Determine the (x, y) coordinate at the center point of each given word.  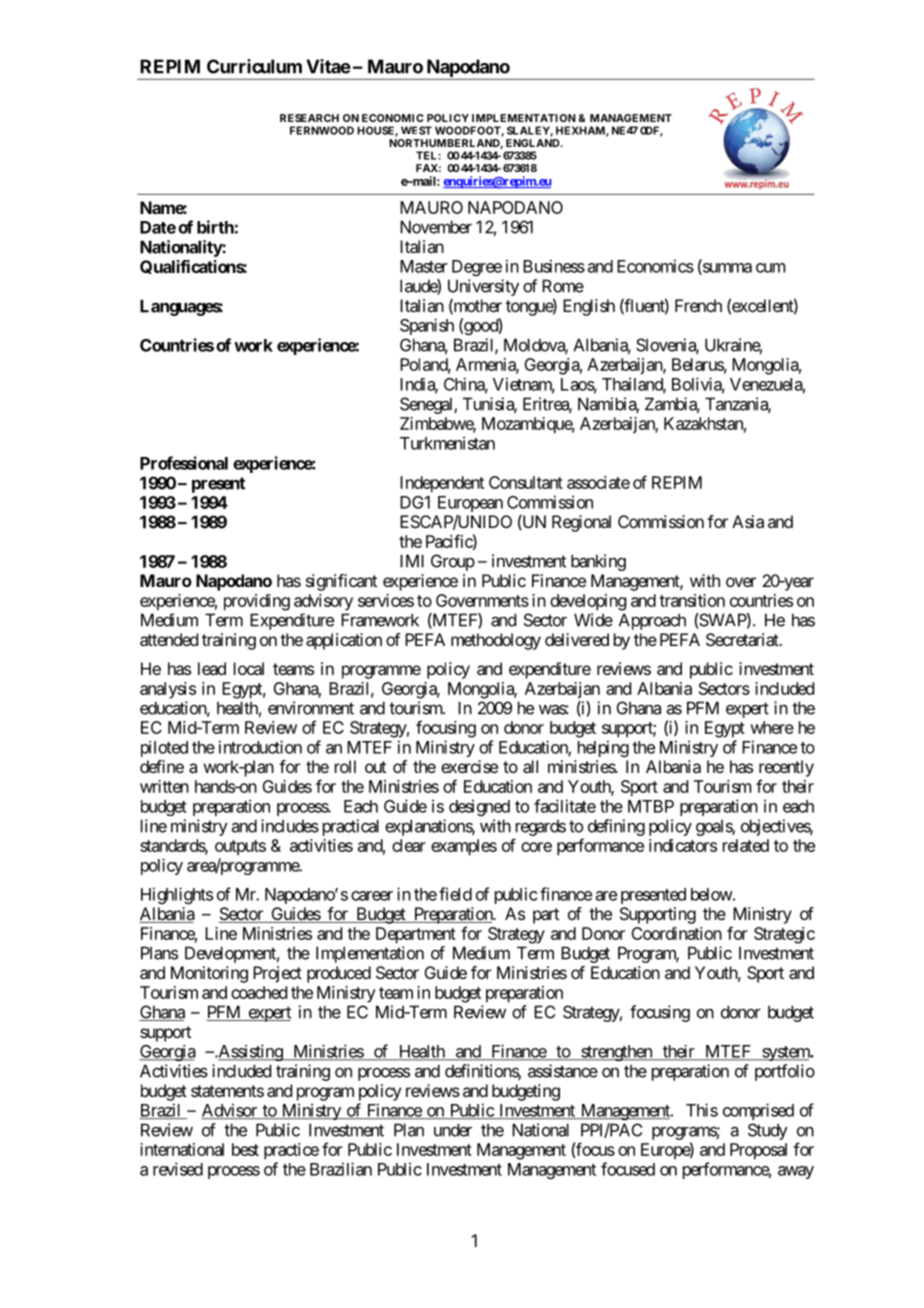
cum (770, 268)
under (453, 1130)
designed (479, 807)
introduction (260, 747)
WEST (416, 130)
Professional (184, 463)
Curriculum (254, 66)
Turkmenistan (447, 443)
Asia (748, 521)
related (746, 845)
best (245, 1149)
